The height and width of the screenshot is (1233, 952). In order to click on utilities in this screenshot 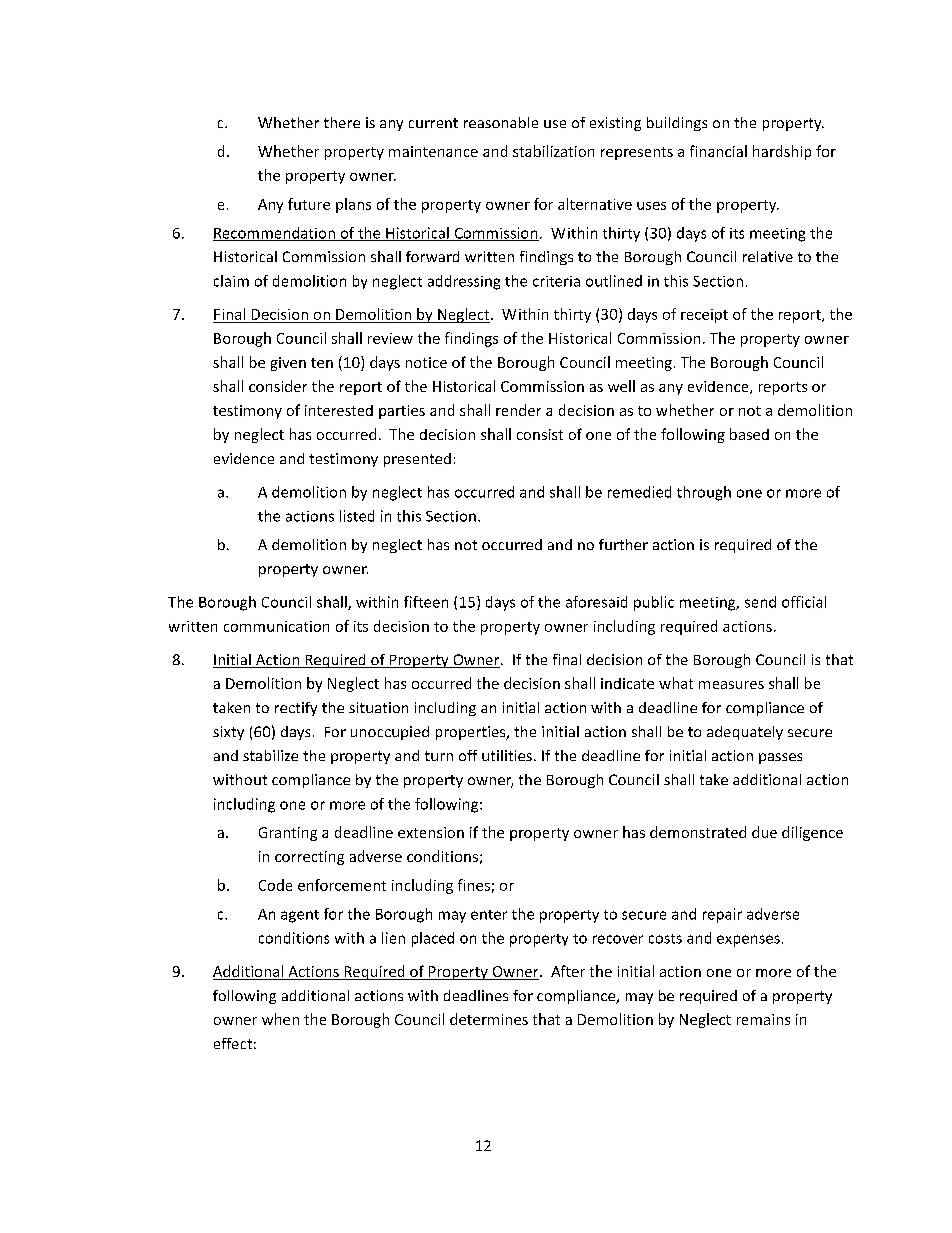, I will do `click(507, 755)`.
